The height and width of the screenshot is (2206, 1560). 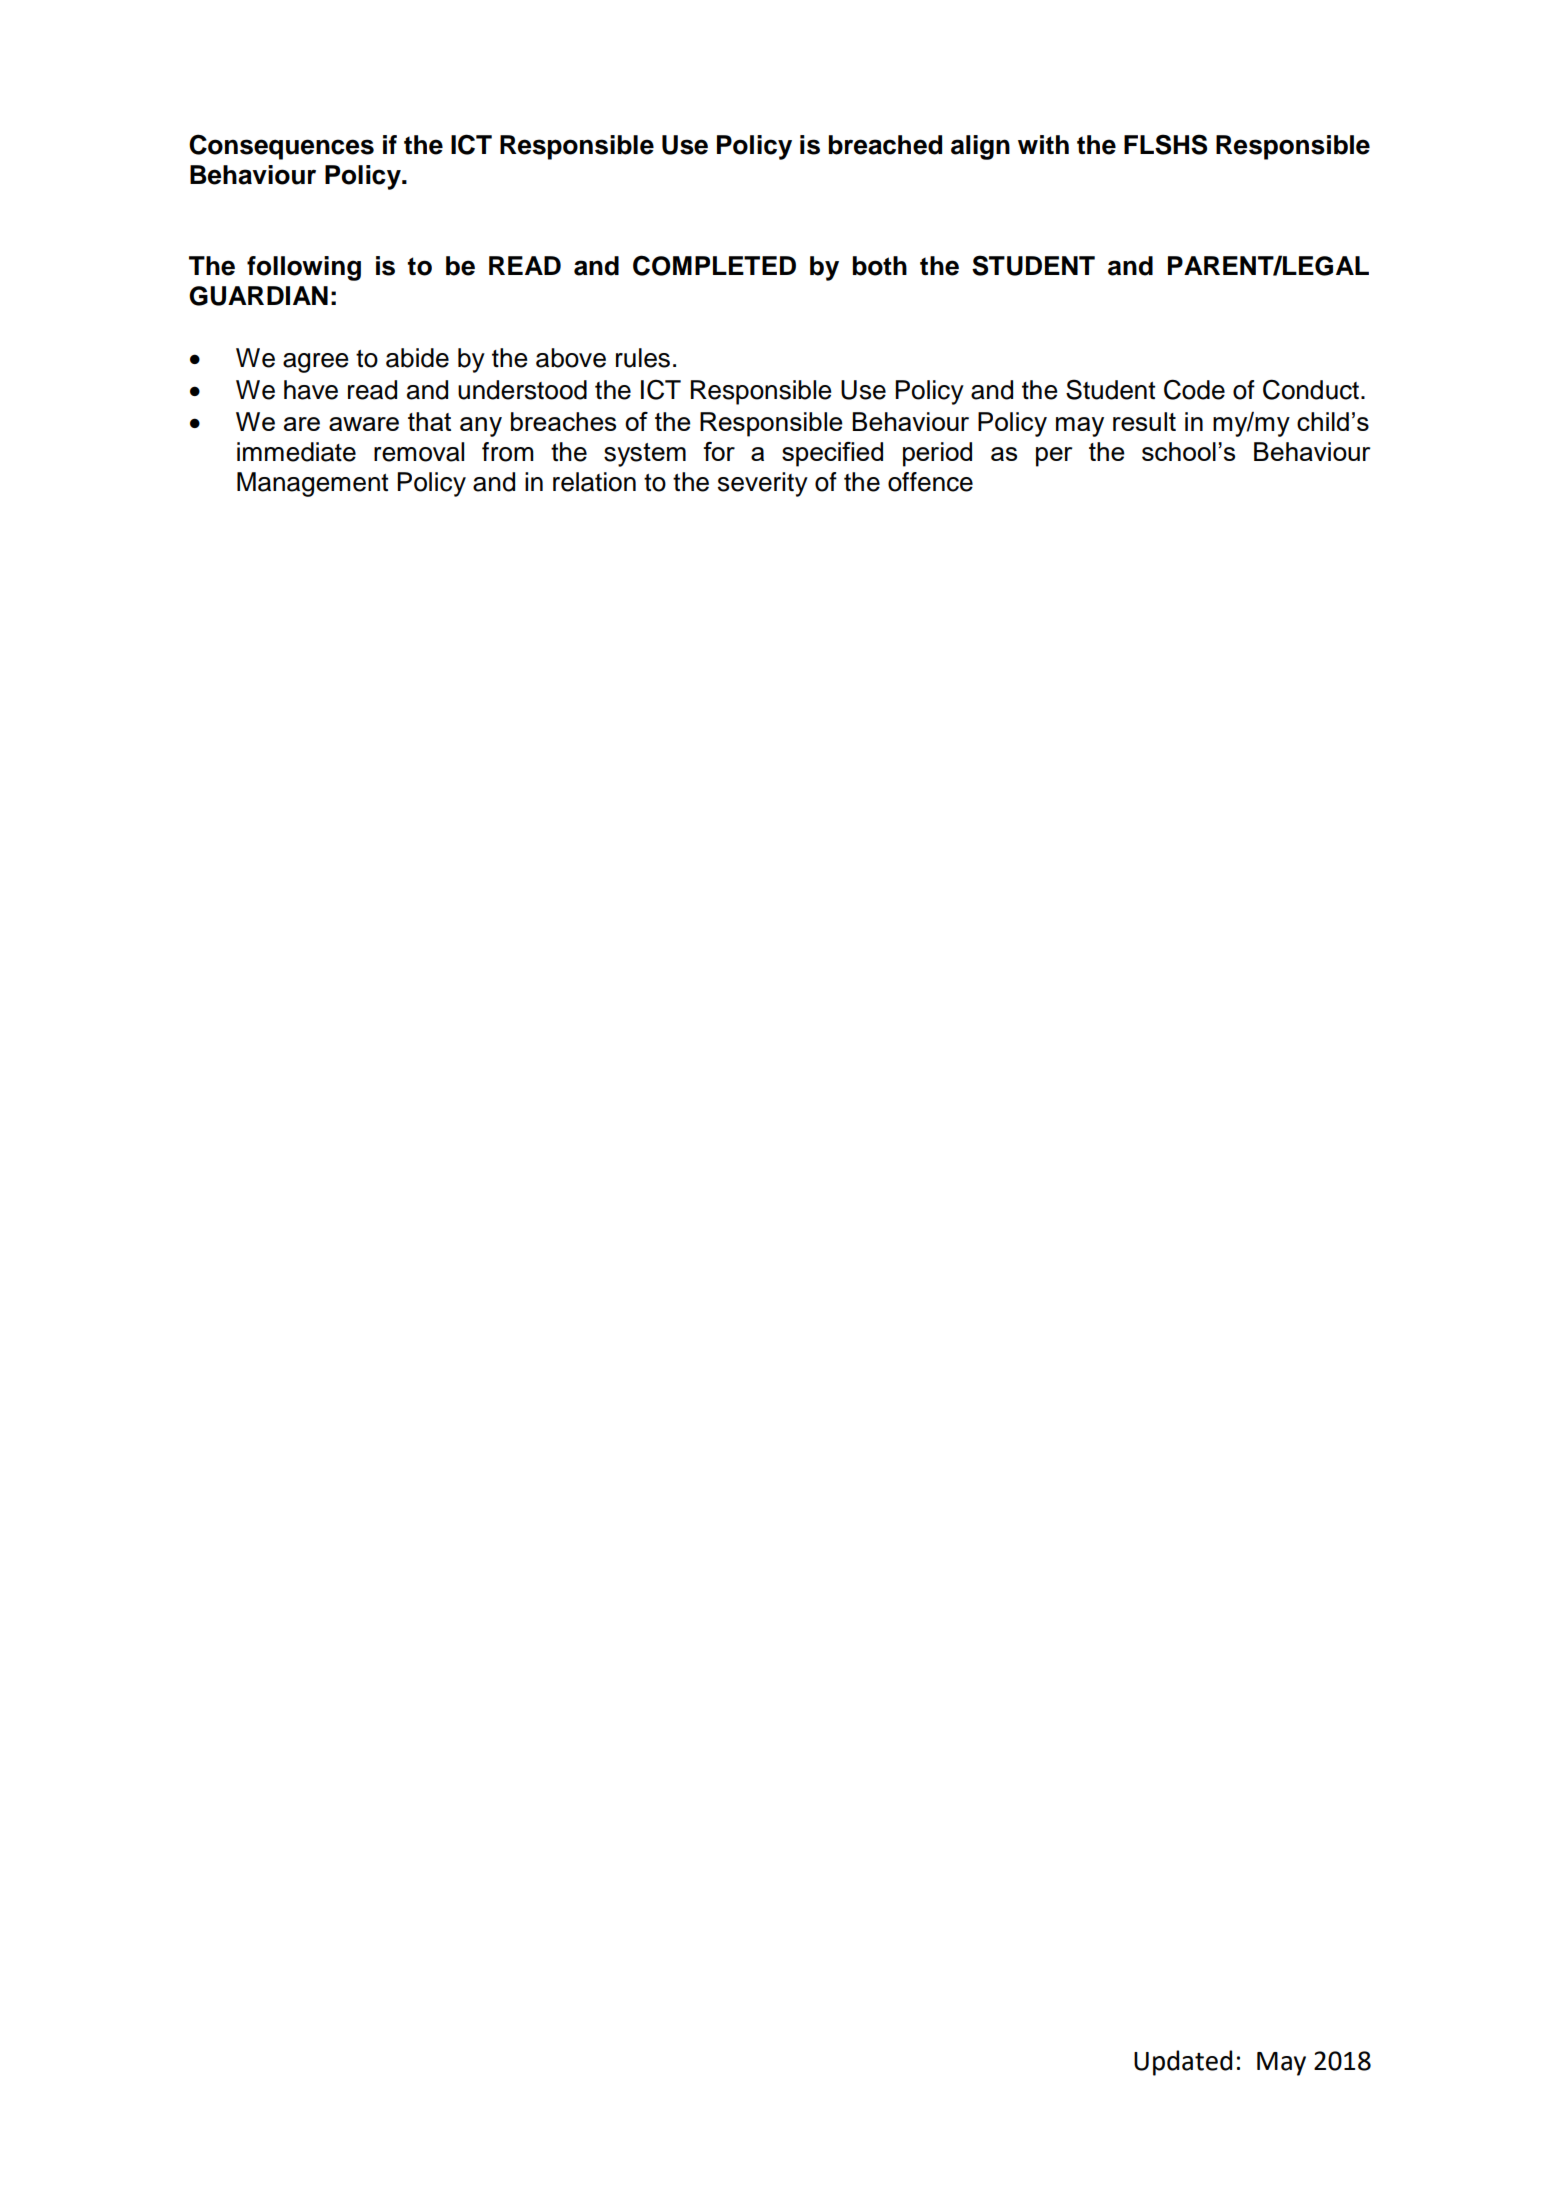 I want to click on Management, so click(x=312, y=484).
